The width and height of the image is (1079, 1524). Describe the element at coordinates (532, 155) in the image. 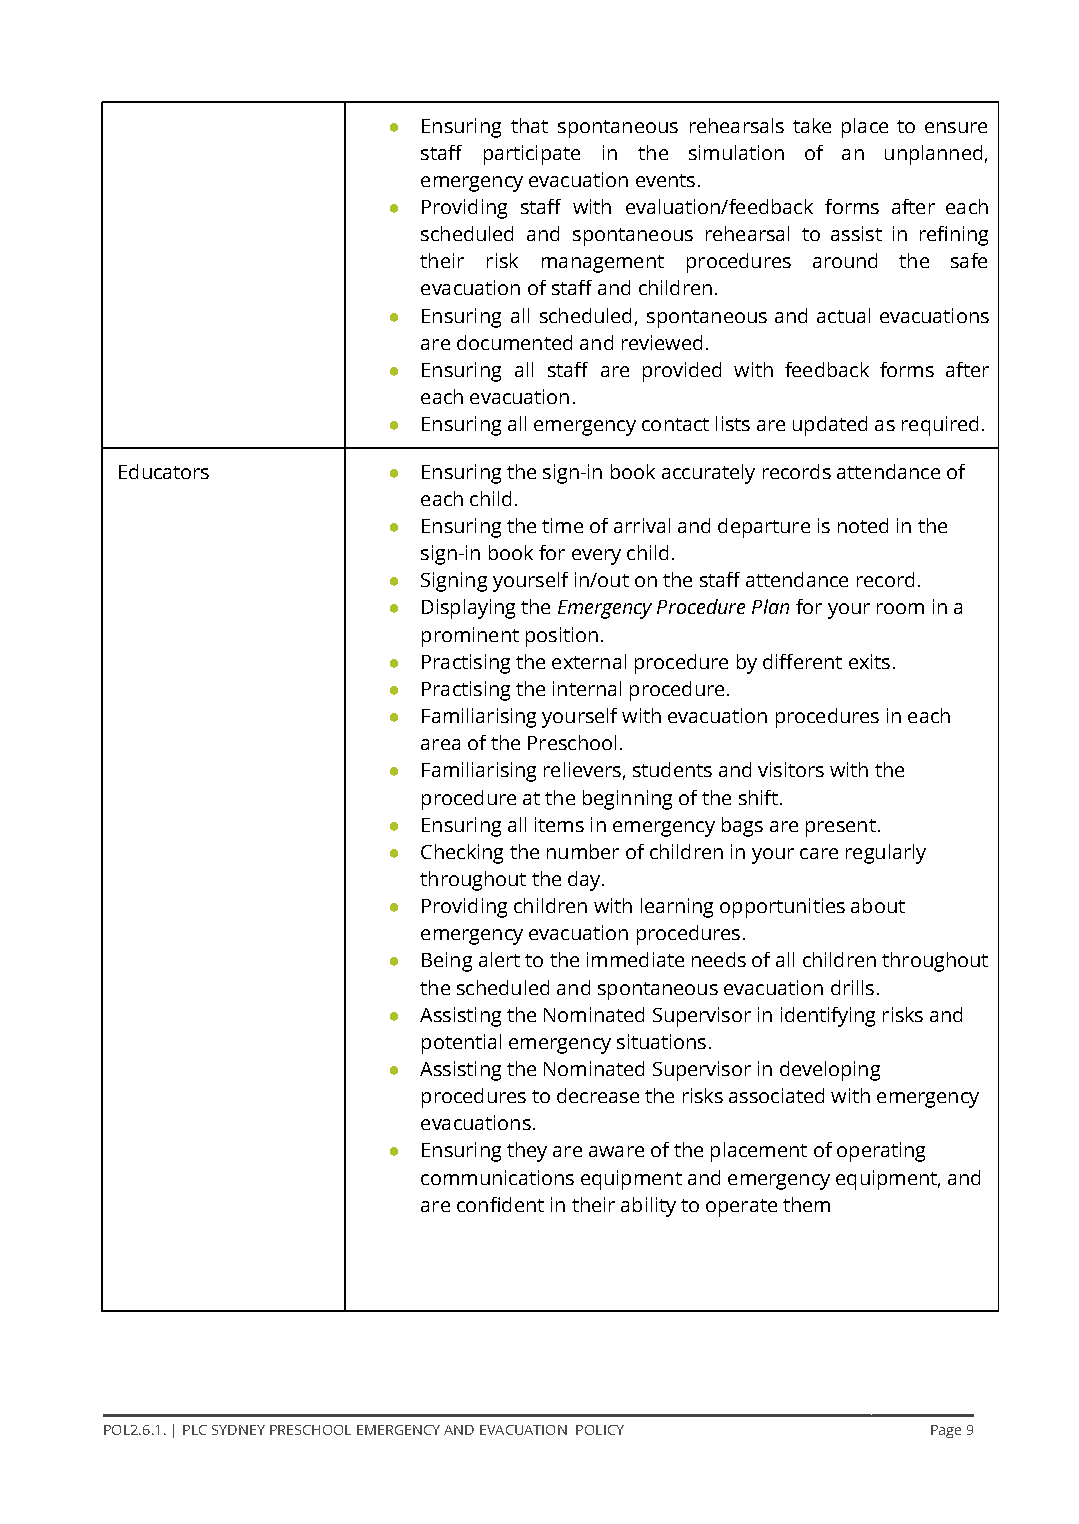

I see `participate` at that location.
